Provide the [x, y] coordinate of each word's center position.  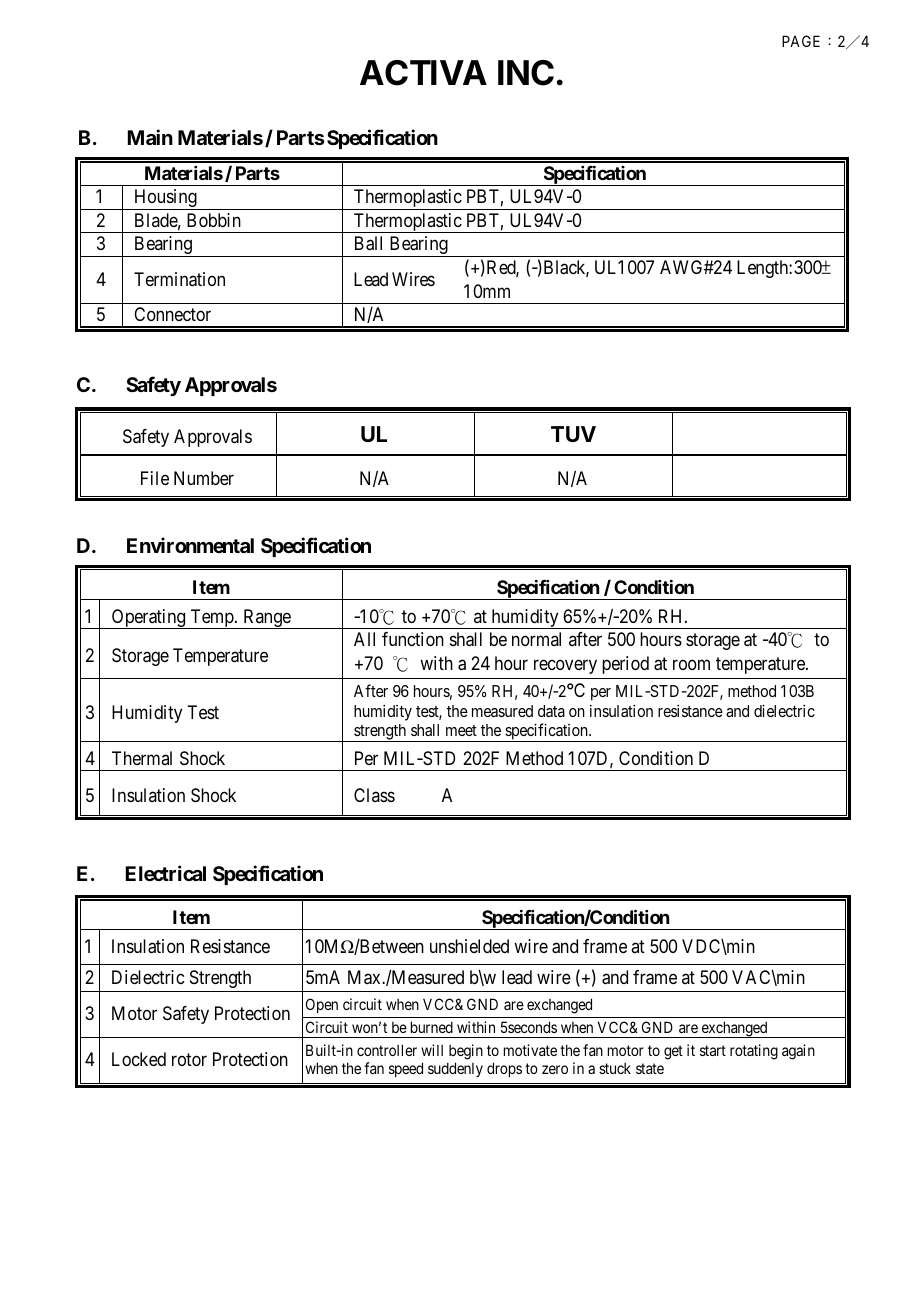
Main [150, 137]
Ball [368, 243]
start [713, 1050]
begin [466, 1052]
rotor [189, 1059]
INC [526, 73]
